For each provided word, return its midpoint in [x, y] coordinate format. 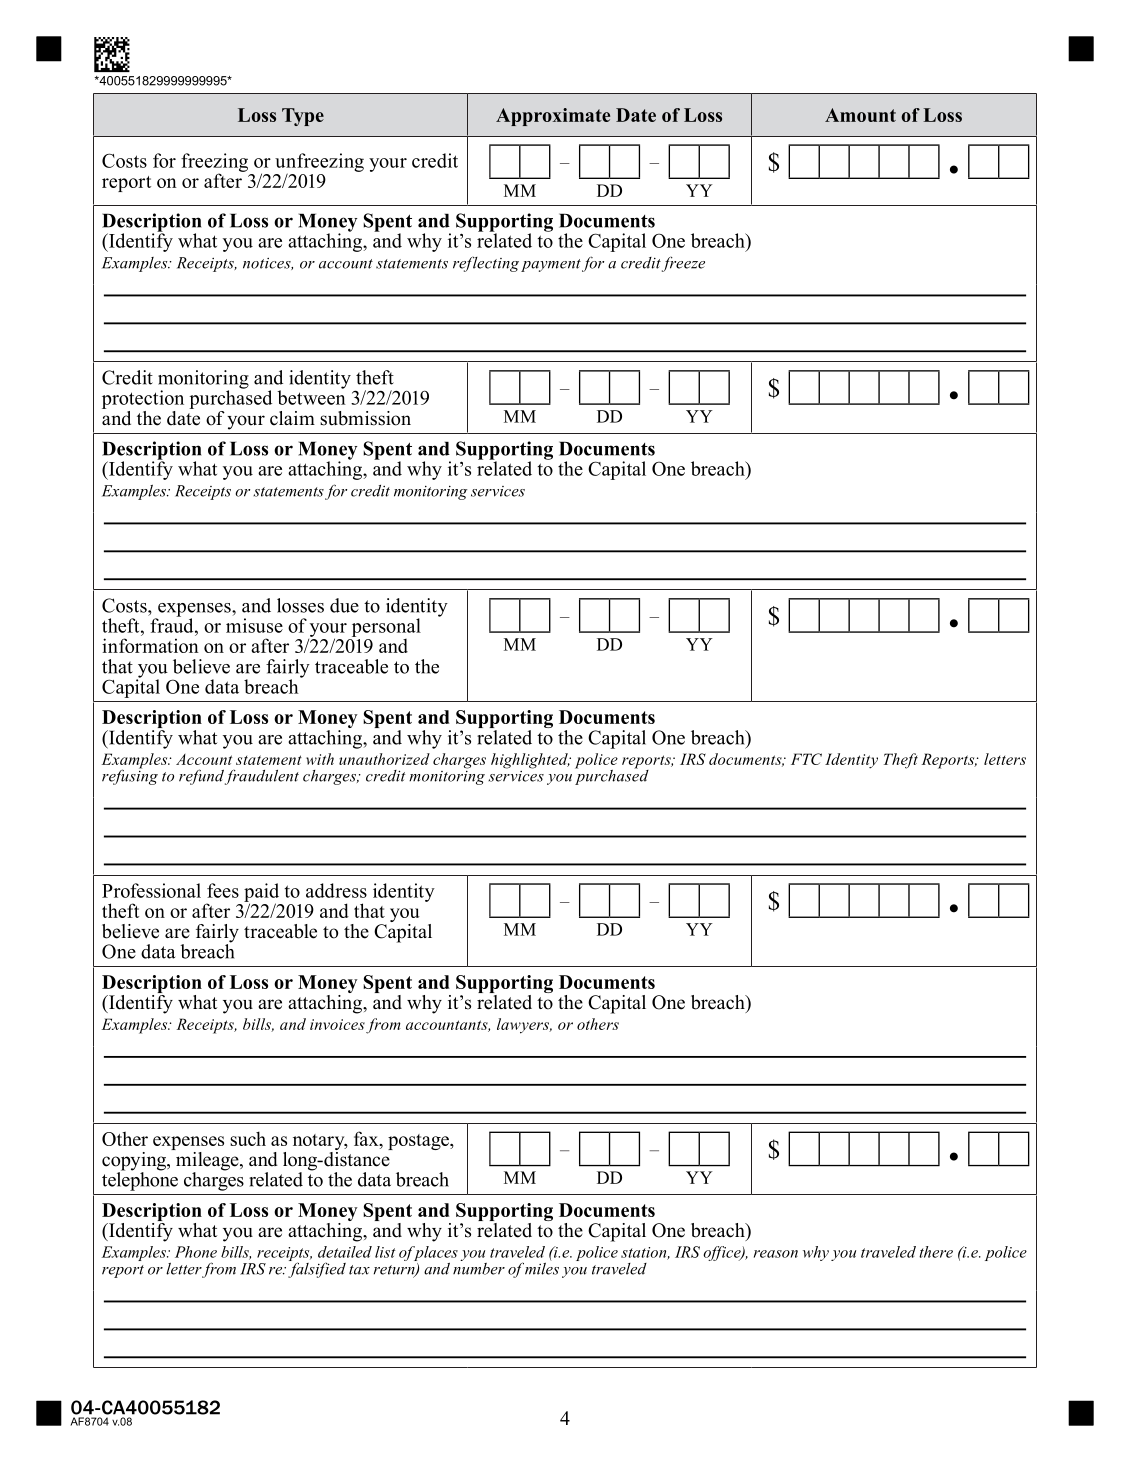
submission [365, 418]
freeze [683, 264]
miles [542, 1267]
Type [303, 117]
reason [776, 1254]
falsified [317, 1269]
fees [223, 890]
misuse [254, 625]
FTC [806, 759]
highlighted [530, 761]
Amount [860, 115]
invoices [337, 1024]
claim [292, 418]
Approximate [553, 117]
